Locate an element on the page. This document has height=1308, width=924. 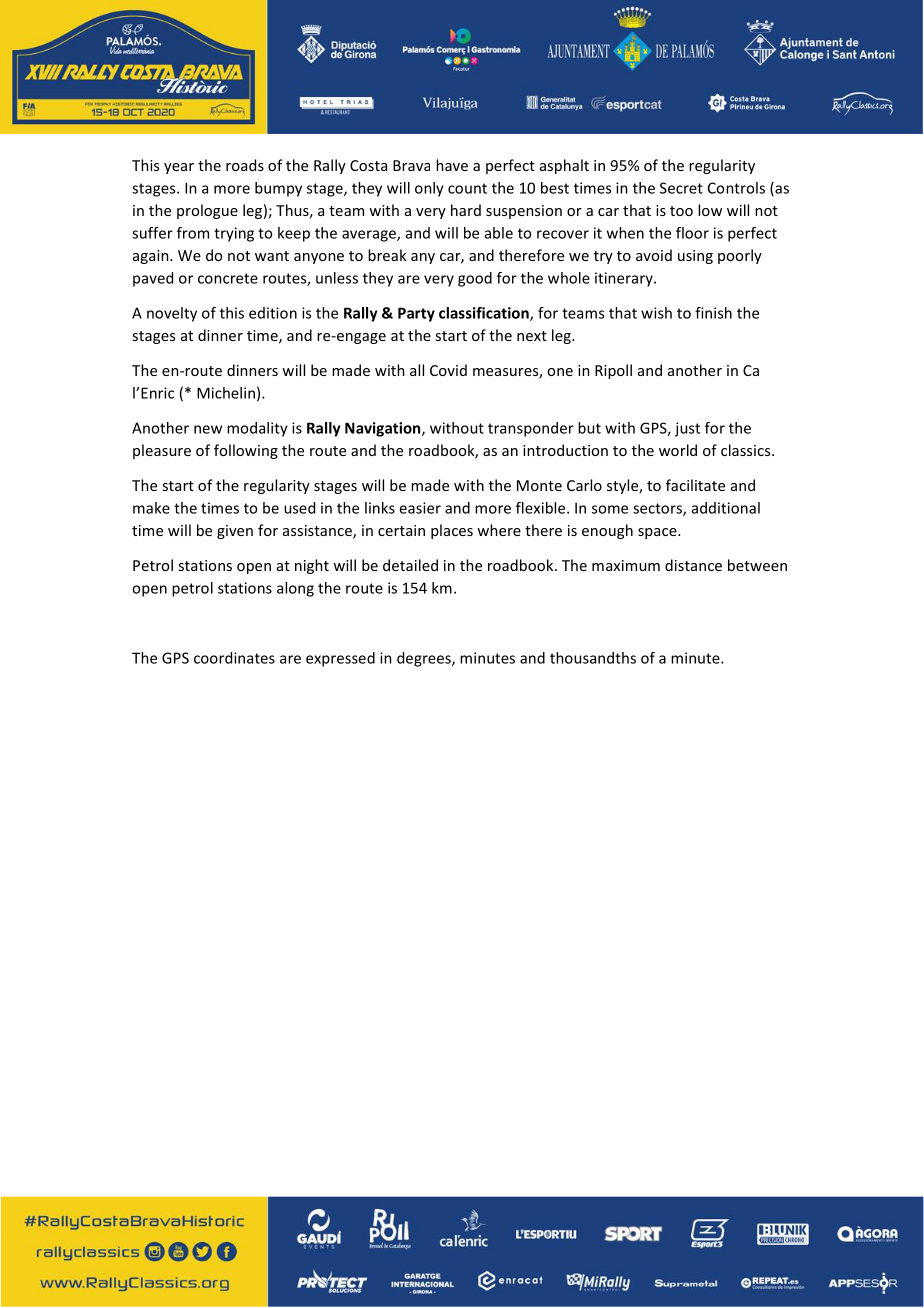
good is located at coordinates (475, 279).
